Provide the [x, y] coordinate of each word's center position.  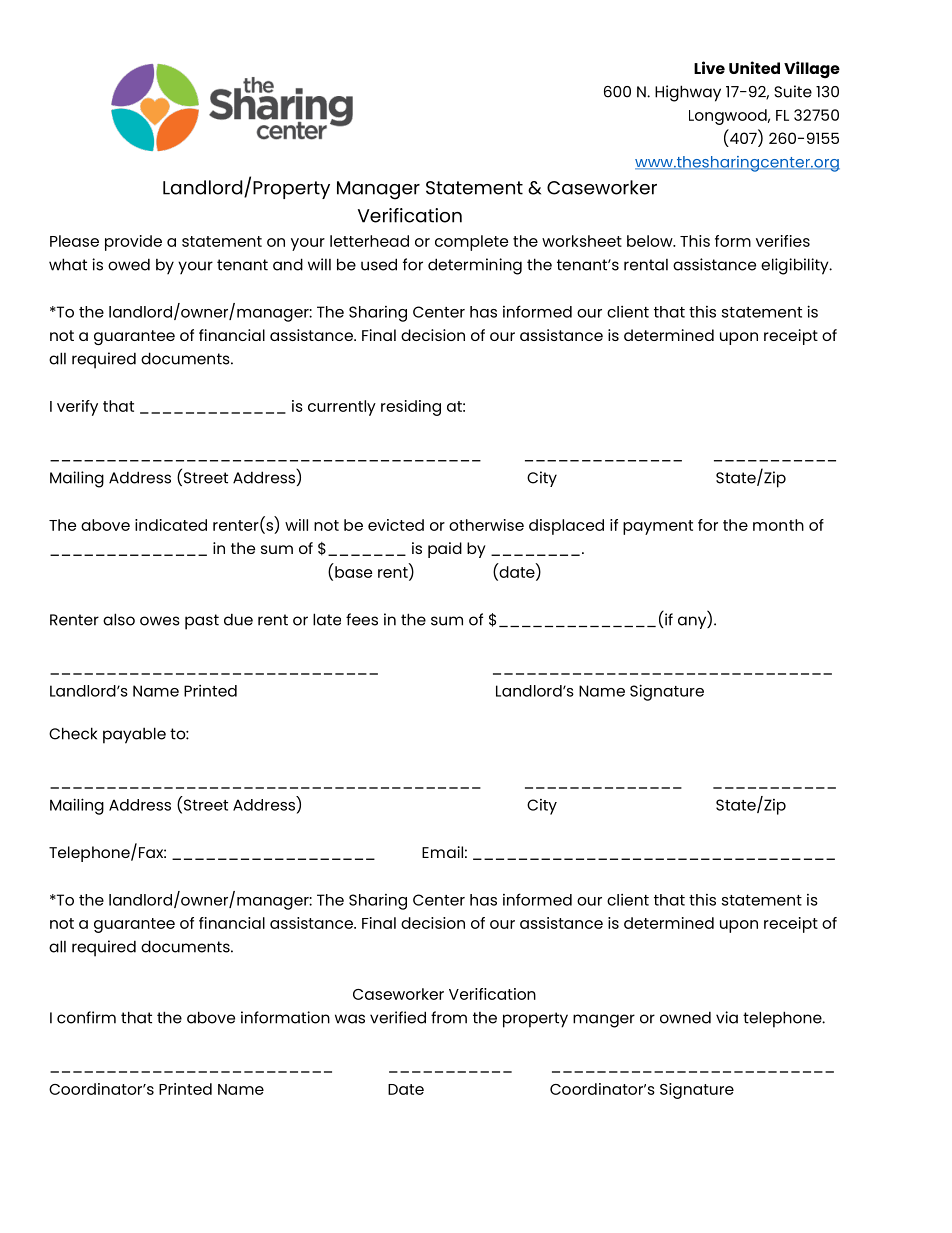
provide [133, 243]
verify [77, 408]
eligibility [796, 266]
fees [362, 619]
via [727, 1017]
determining [475, 266]
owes [160, 621]
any [693, 622]
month [778, 525]
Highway [688, 93]
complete [471, 243]
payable [134, 735]
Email [442, 852]
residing [411, 408]
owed [129, 264]
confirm [86, 1017]
